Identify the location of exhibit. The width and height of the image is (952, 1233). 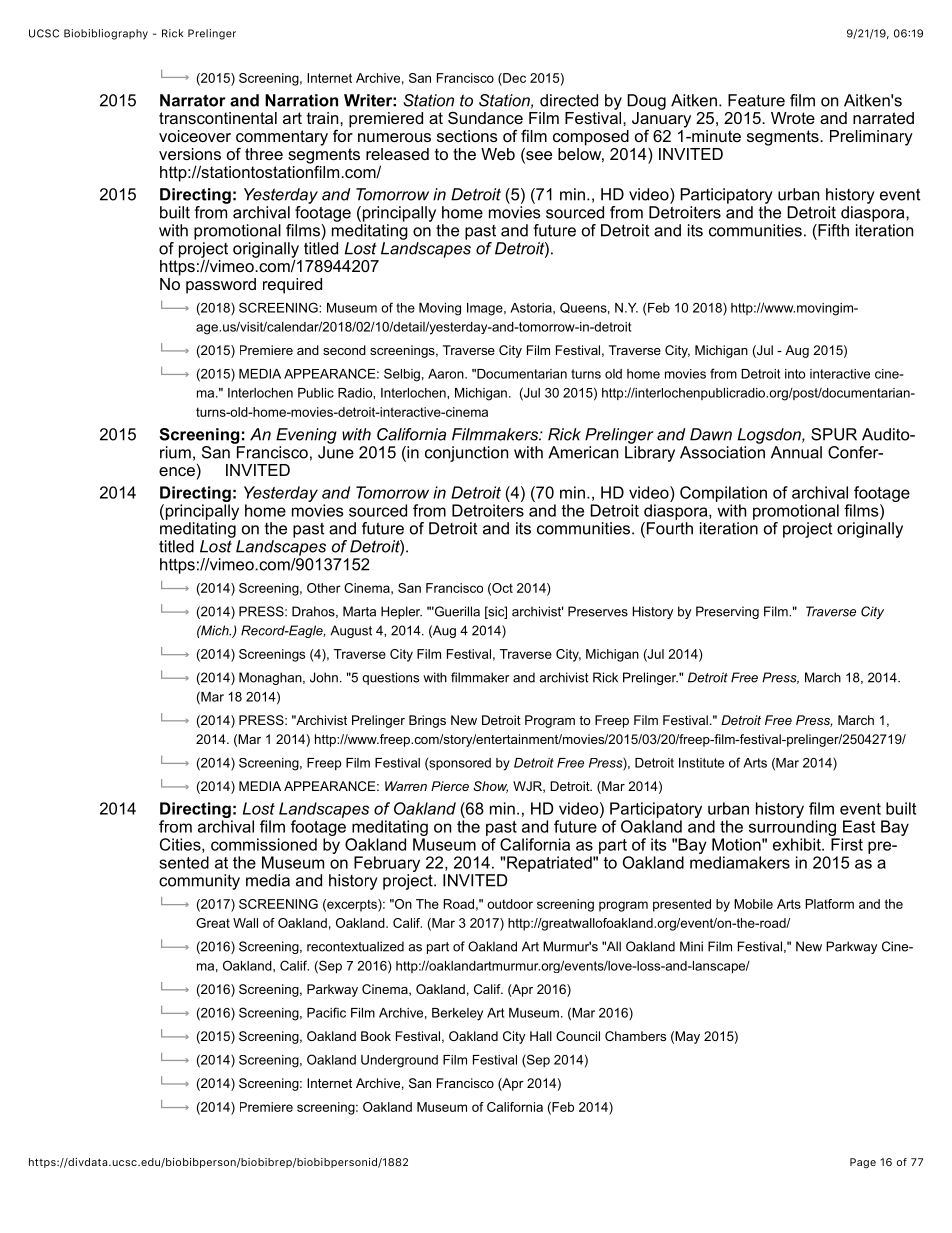
(798, 844).
